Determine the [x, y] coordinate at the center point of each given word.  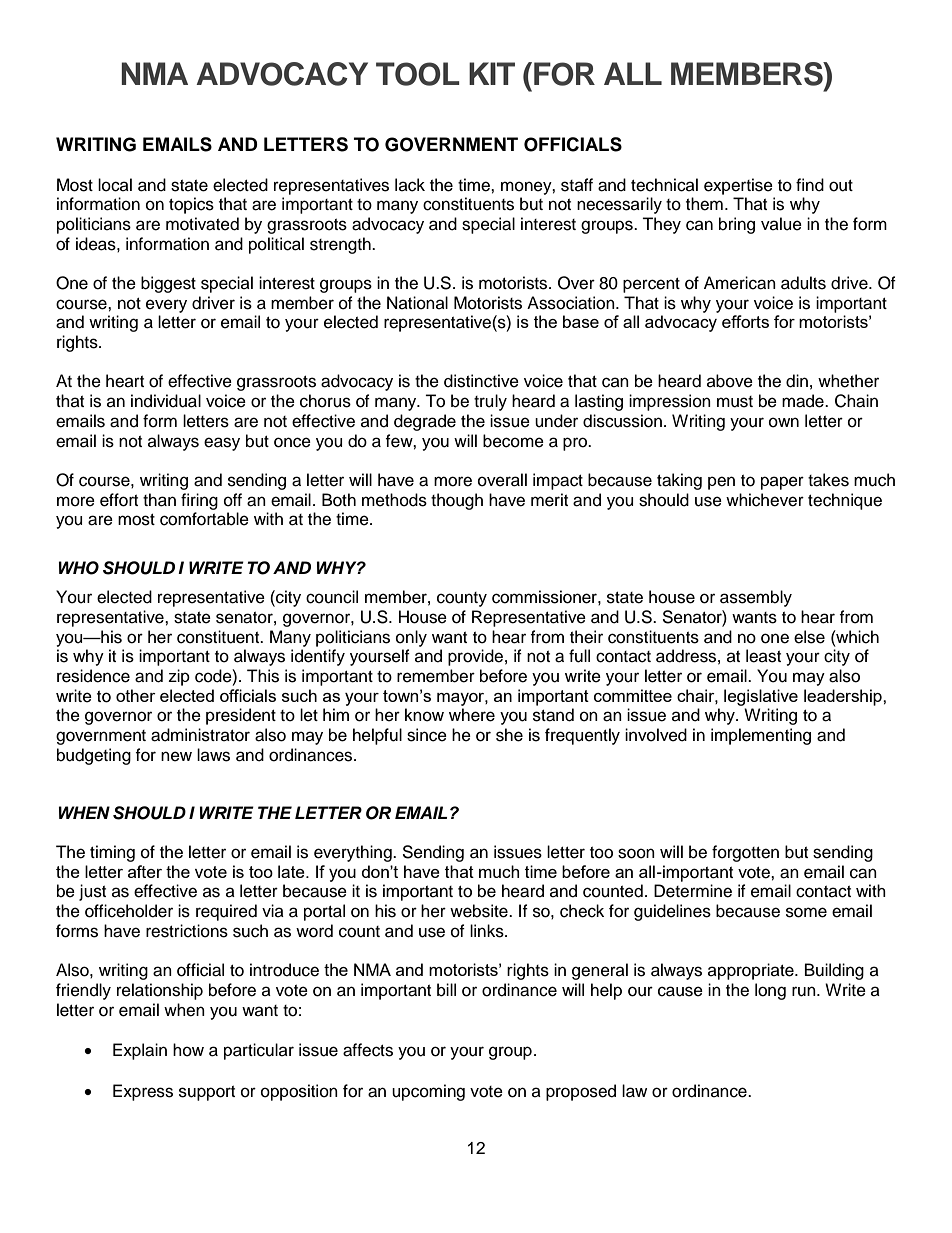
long [770, 991]
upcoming [428, 1092]
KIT [492, 73]
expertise [738, 186]
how [188, 1050]
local [115, 185]
